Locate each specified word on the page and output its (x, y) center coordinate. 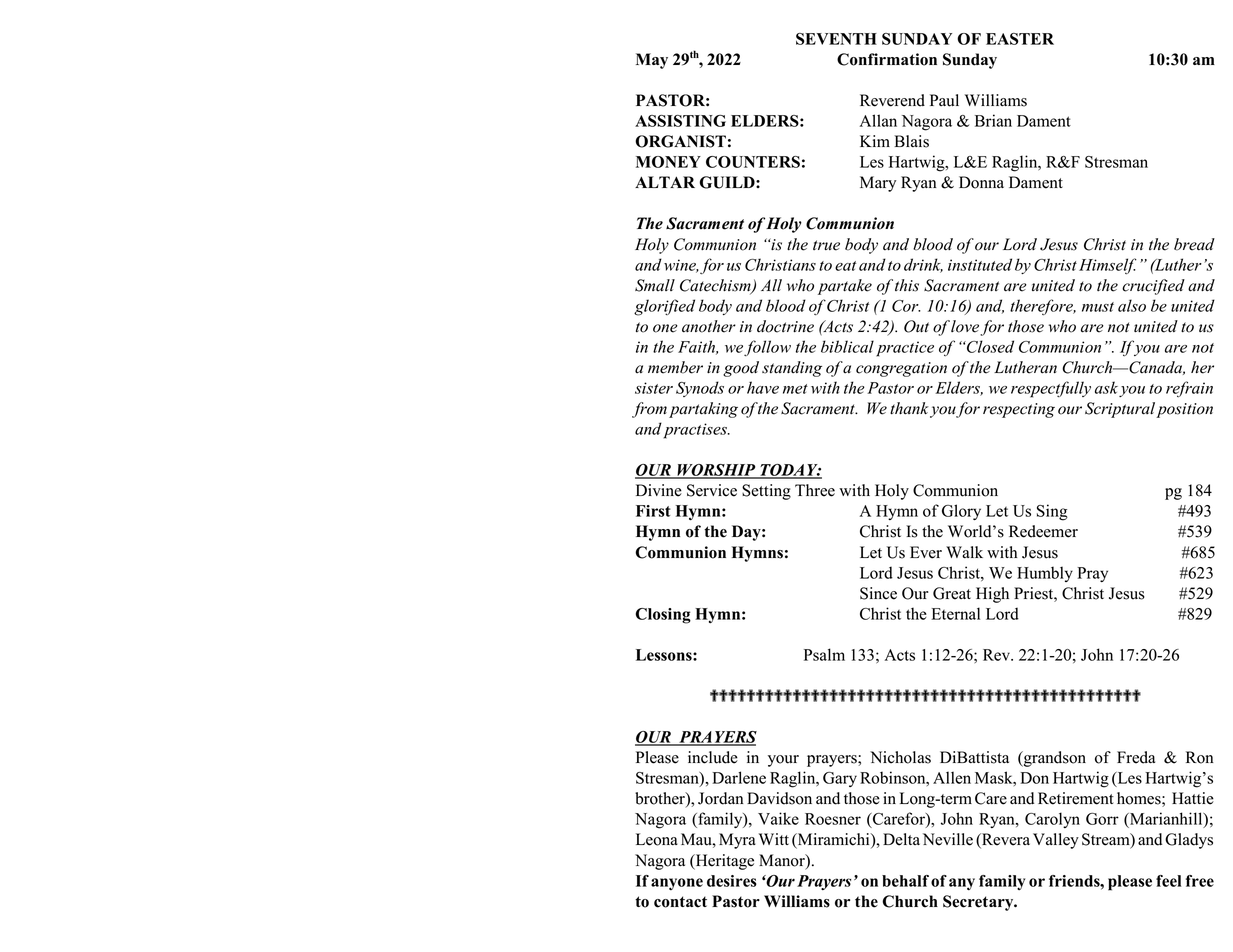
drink (923, 265)
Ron (1200, 757)
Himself (1108, 266)
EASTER (1020, 39)
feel (1169, 881)
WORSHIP (716, 471)
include (713, 757)
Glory (961, 512)
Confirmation (887, 59)
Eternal (955, 613)
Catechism (716, 286)
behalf (905, 881)
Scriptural (1120, 410)
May (652, 61)
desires (732, 881)
